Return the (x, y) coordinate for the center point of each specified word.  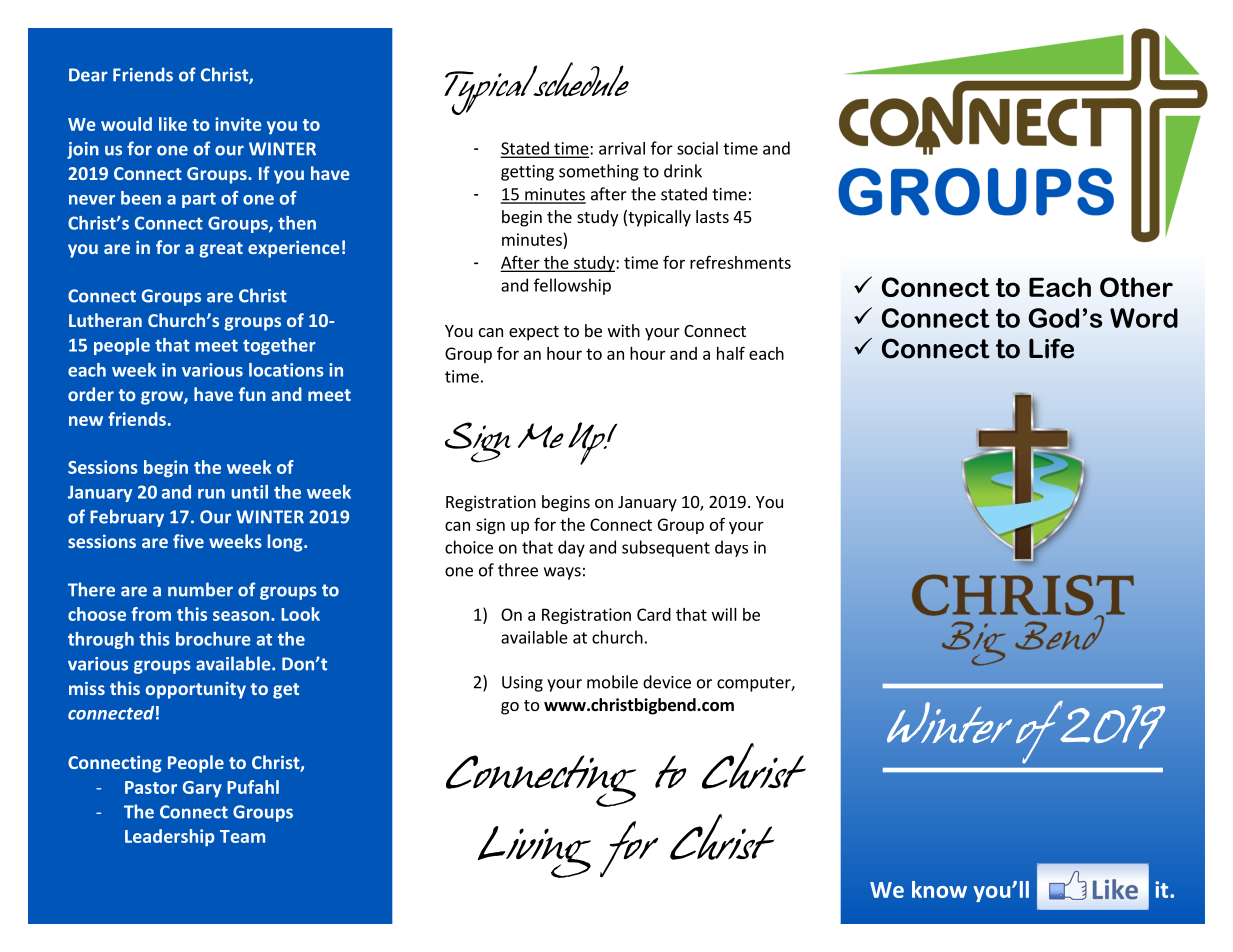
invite (238, 124)
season (242, 616)
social (697, 148)
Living (534, 852)
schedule (580, 79)
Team (242, 836)
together (279, 346)
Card (654, 614)
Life (1051, 348)
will (724, 614)
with (624, 330)
